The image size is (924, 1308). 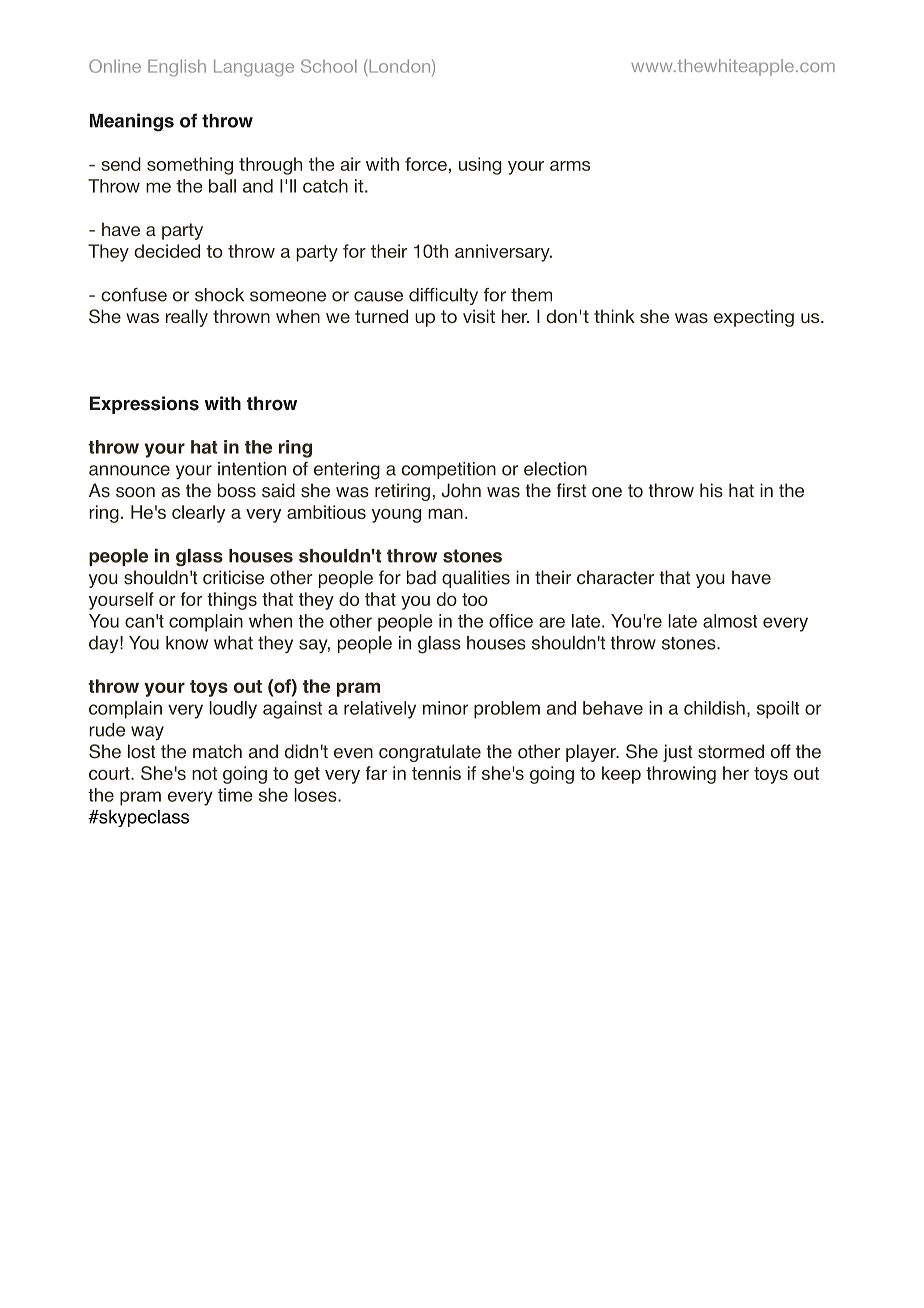 What do you see at coordinates (570, 166) in the image?
I see `arms` at bounding box center [570, 166].
